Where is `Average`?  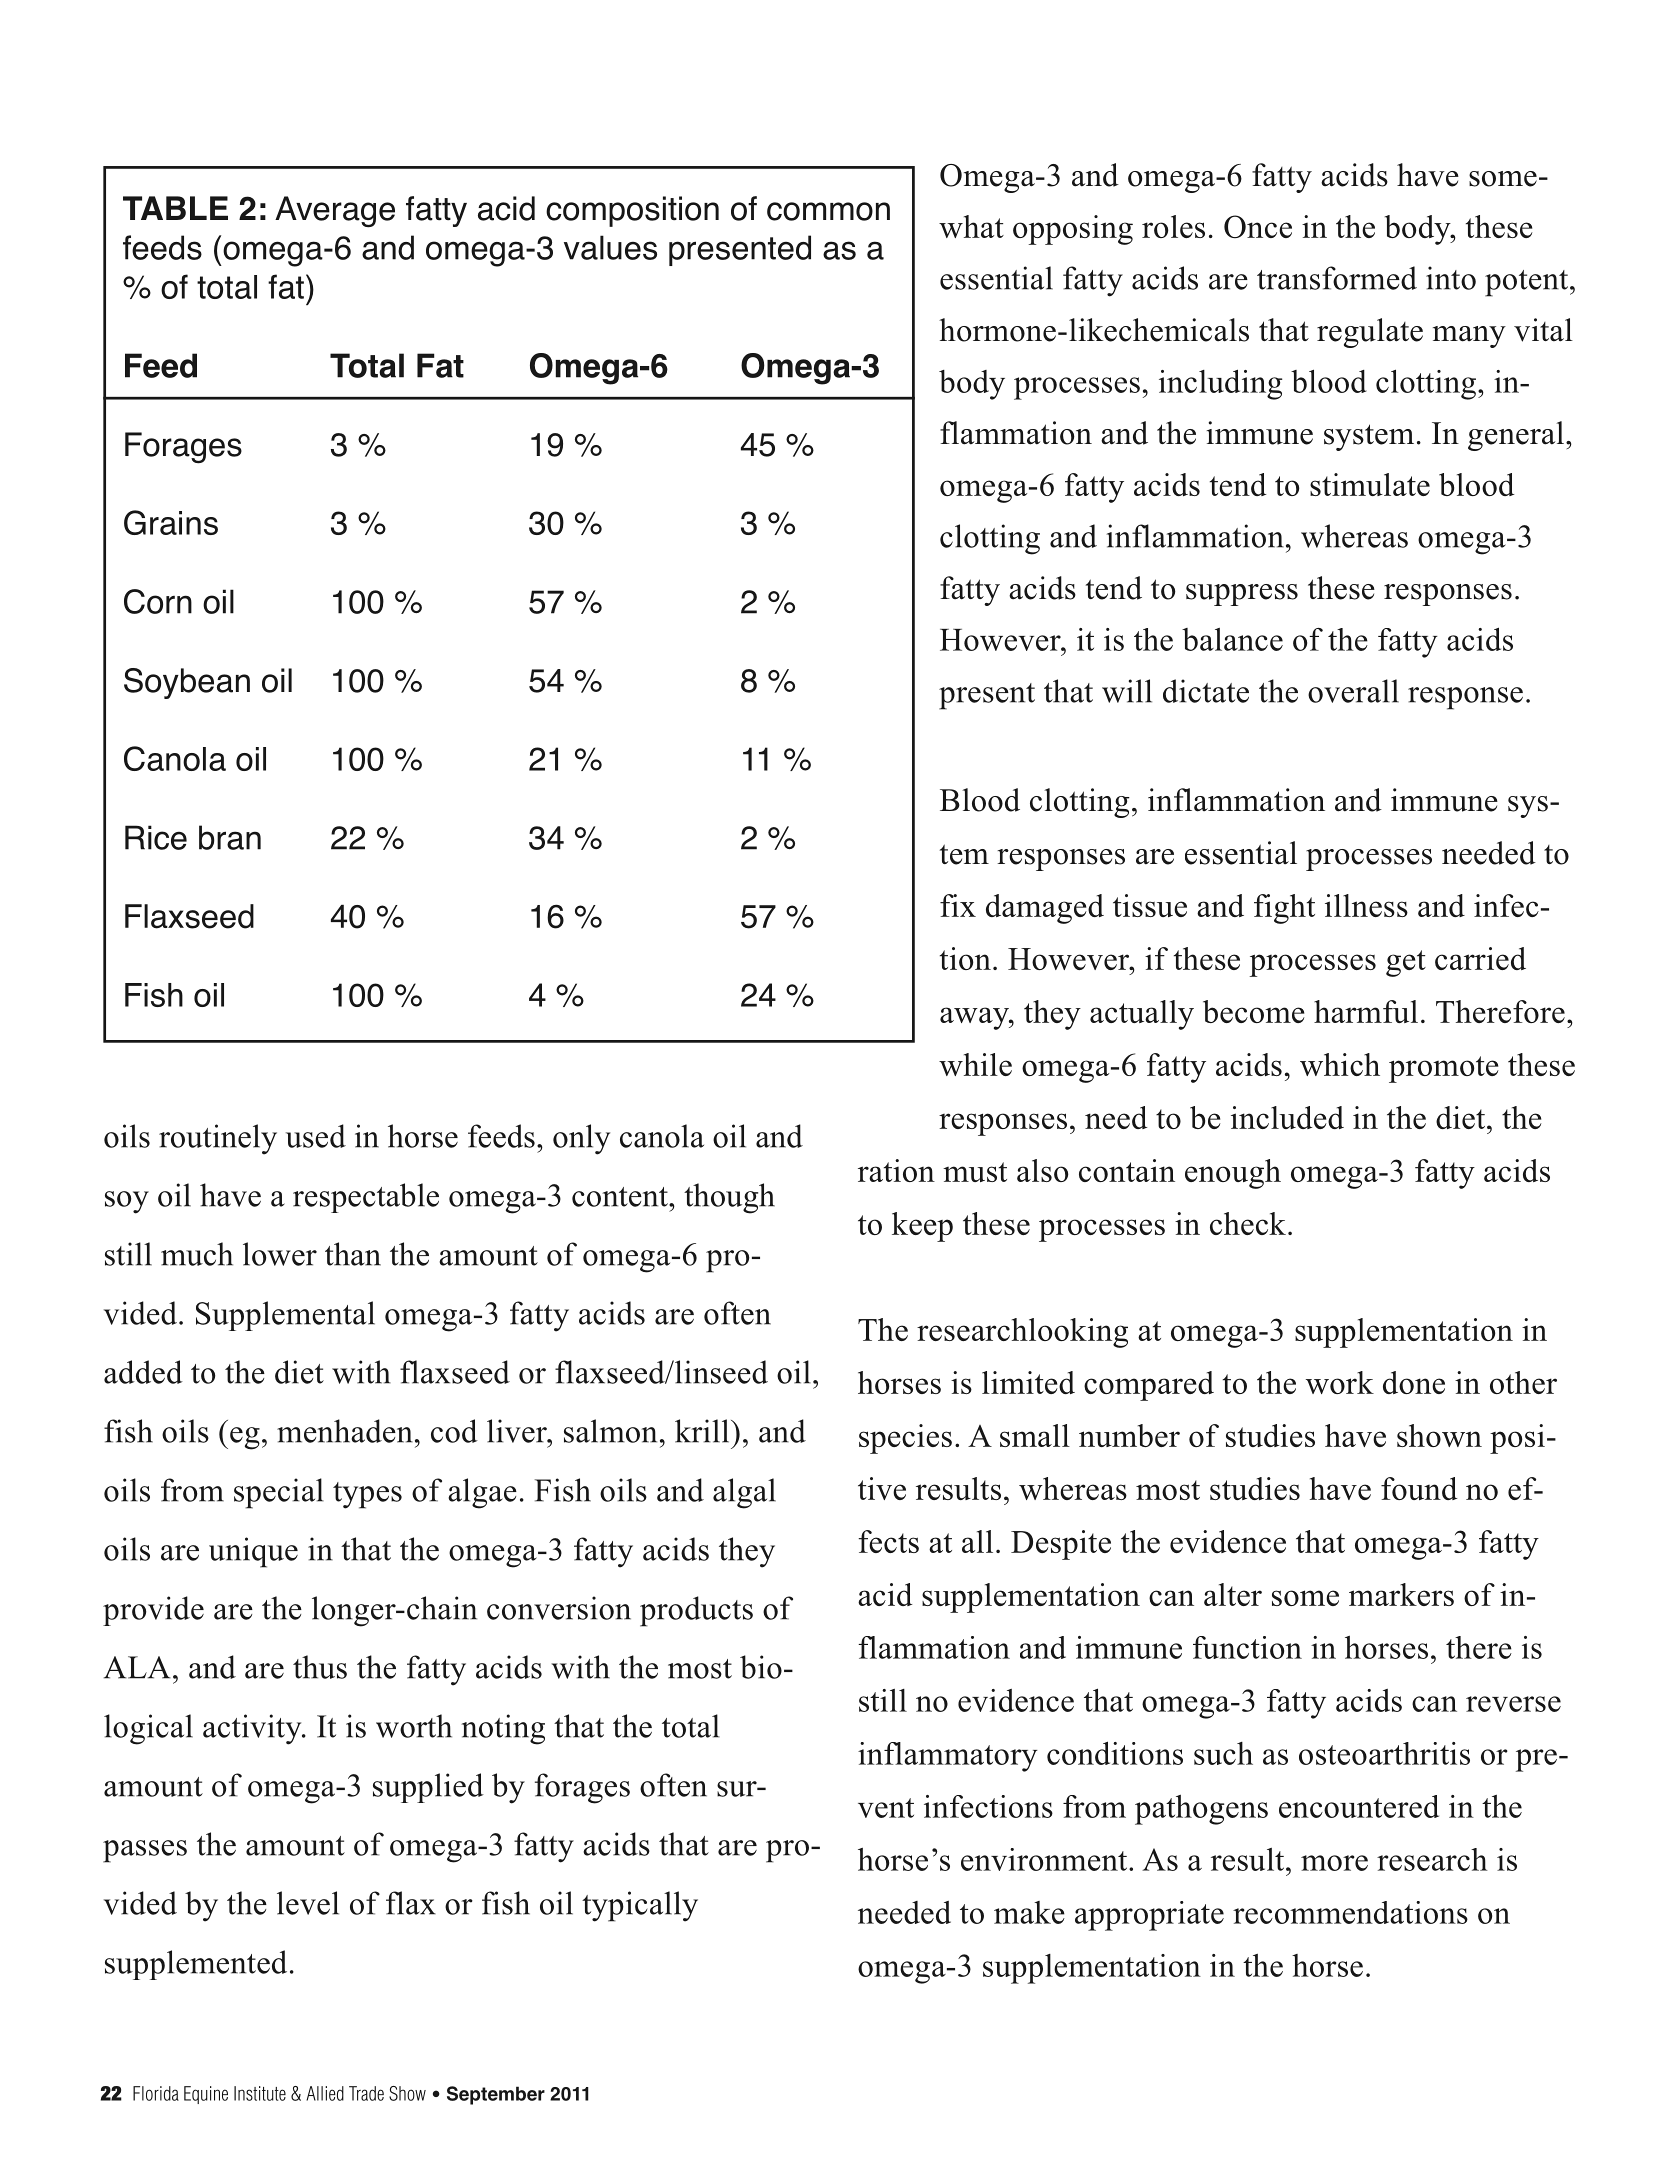 Average is located at coordinates (335, 212).
